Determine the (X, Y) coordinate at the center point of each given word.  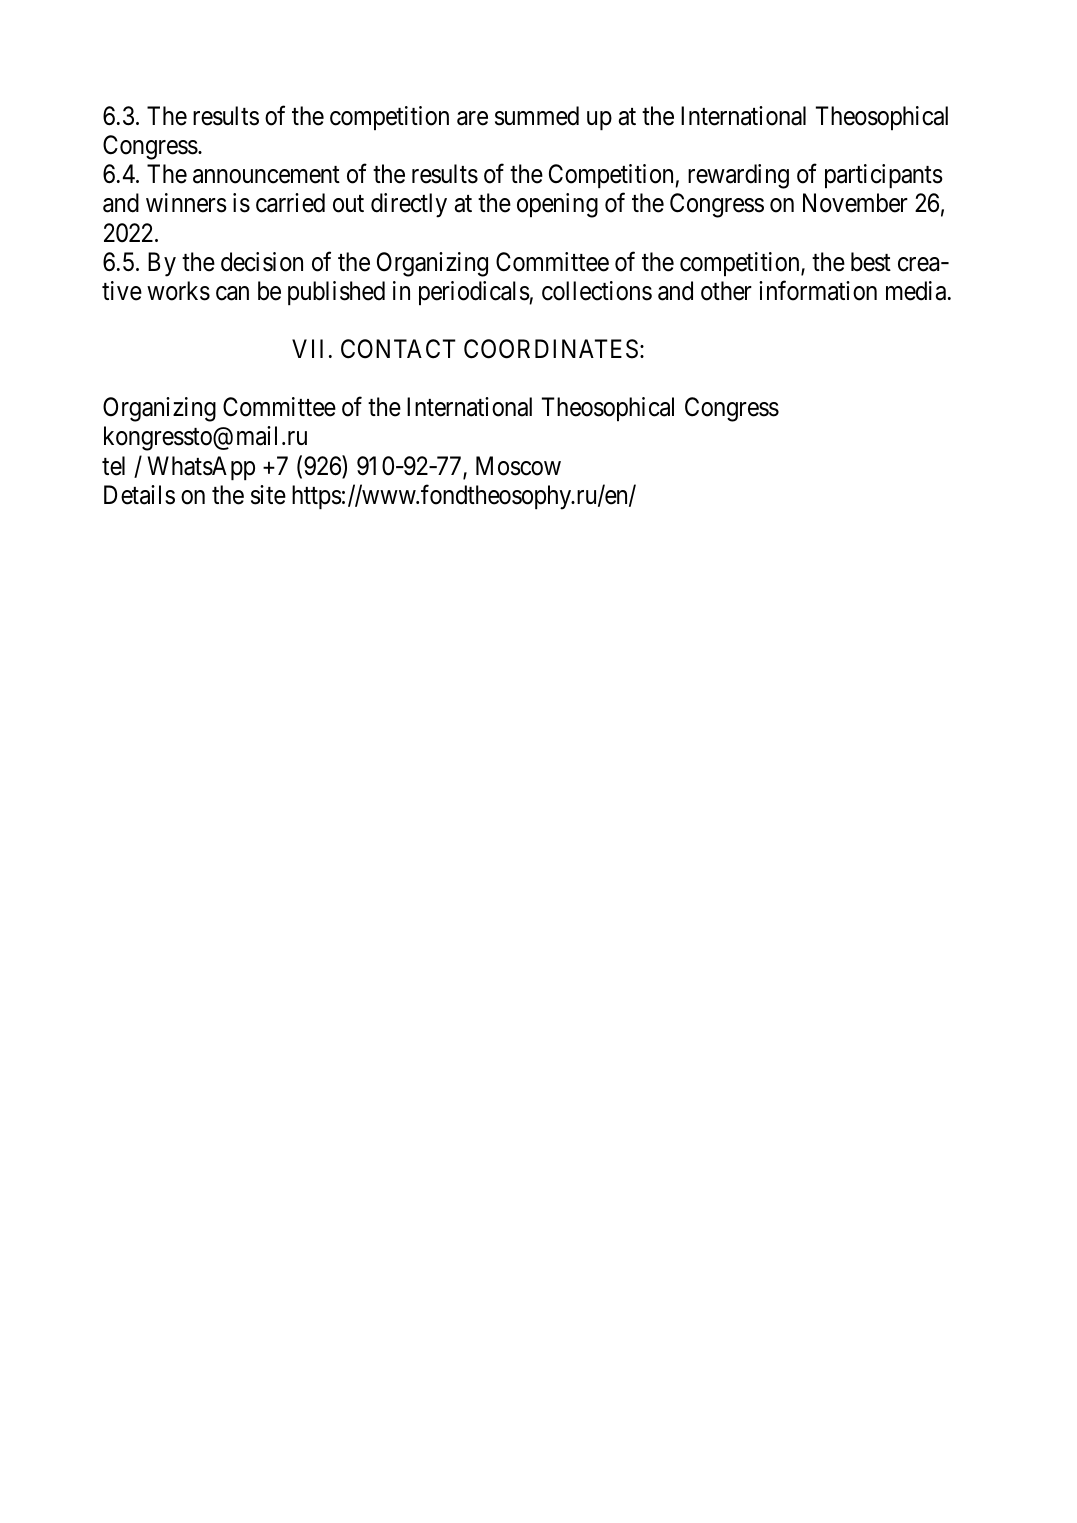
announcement (266, 175)
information (818, 290)
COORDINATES (551, 349)
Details (139, 495)
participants (884, 176)
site (268, 495)
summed (537, 116)
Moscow (518, 466)
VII (307, 348)
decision (262, 262)
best (871, 262)
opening (557, 205)
